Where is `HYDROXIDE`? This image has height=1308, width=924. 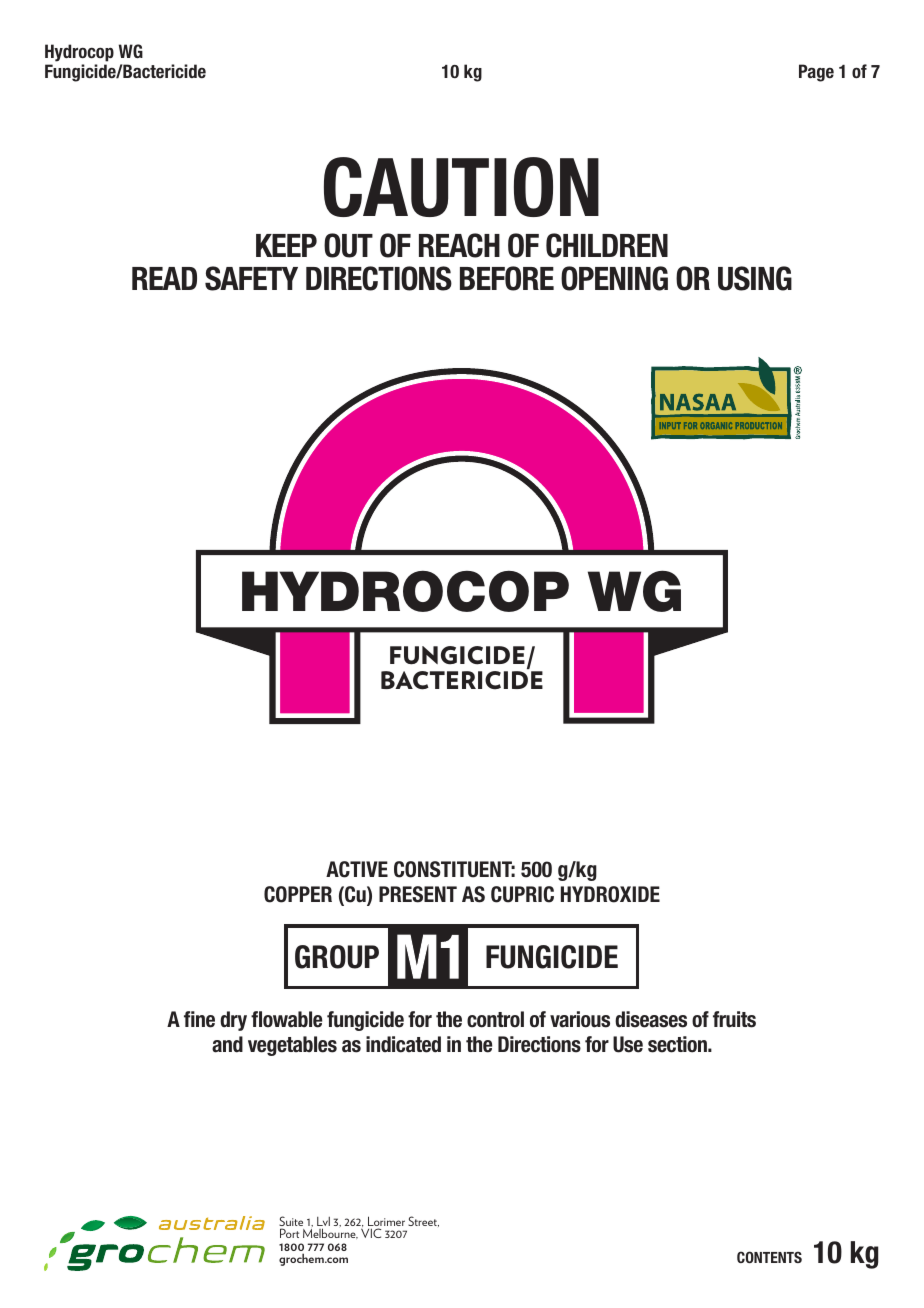 HYDROXIDE is located at coordinates (610, 894).
